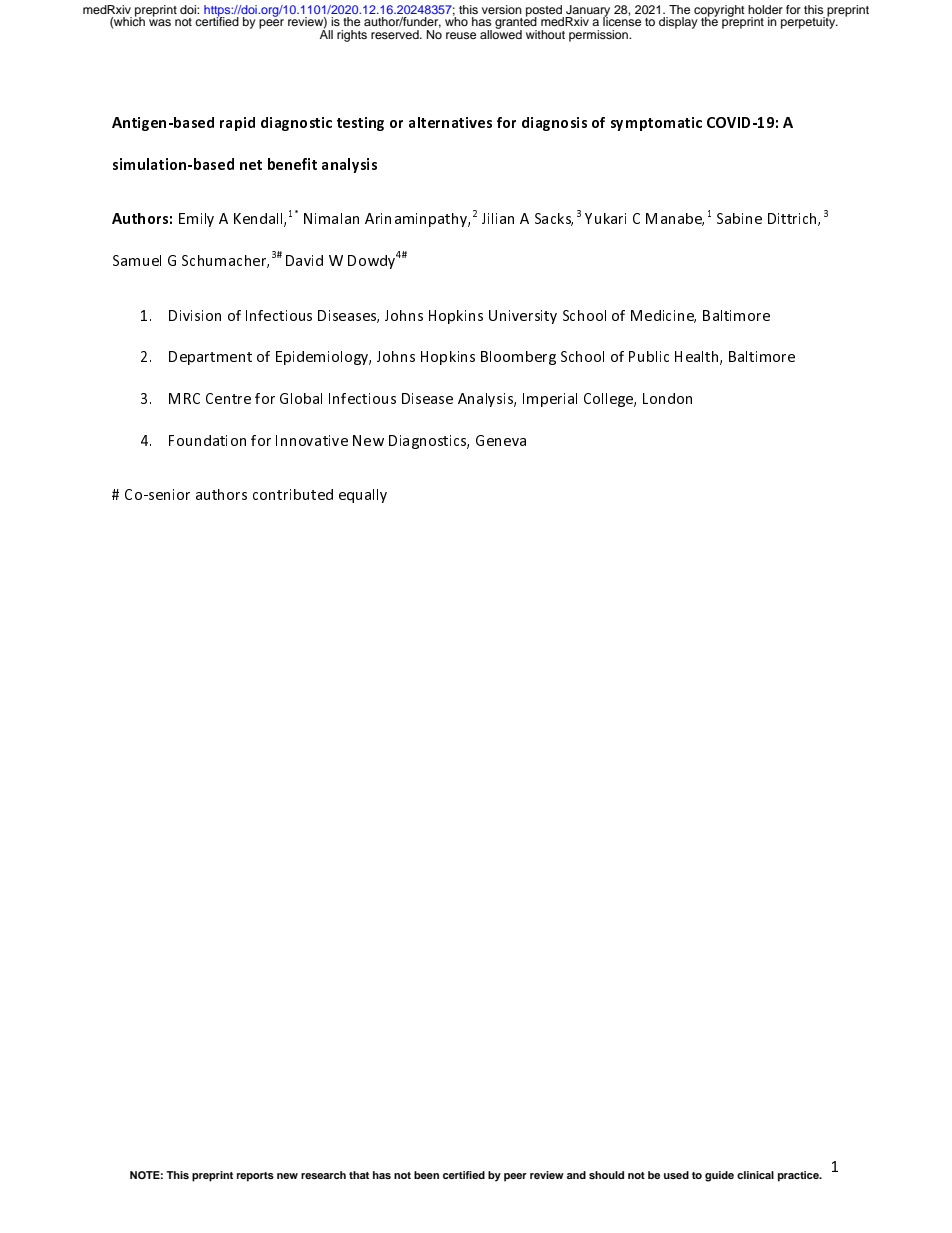 The height and width of the screenshot is (1233, 952). Describe the element at coordinates (550, 400) in the screenshot. I see `Imperial` at that location.
